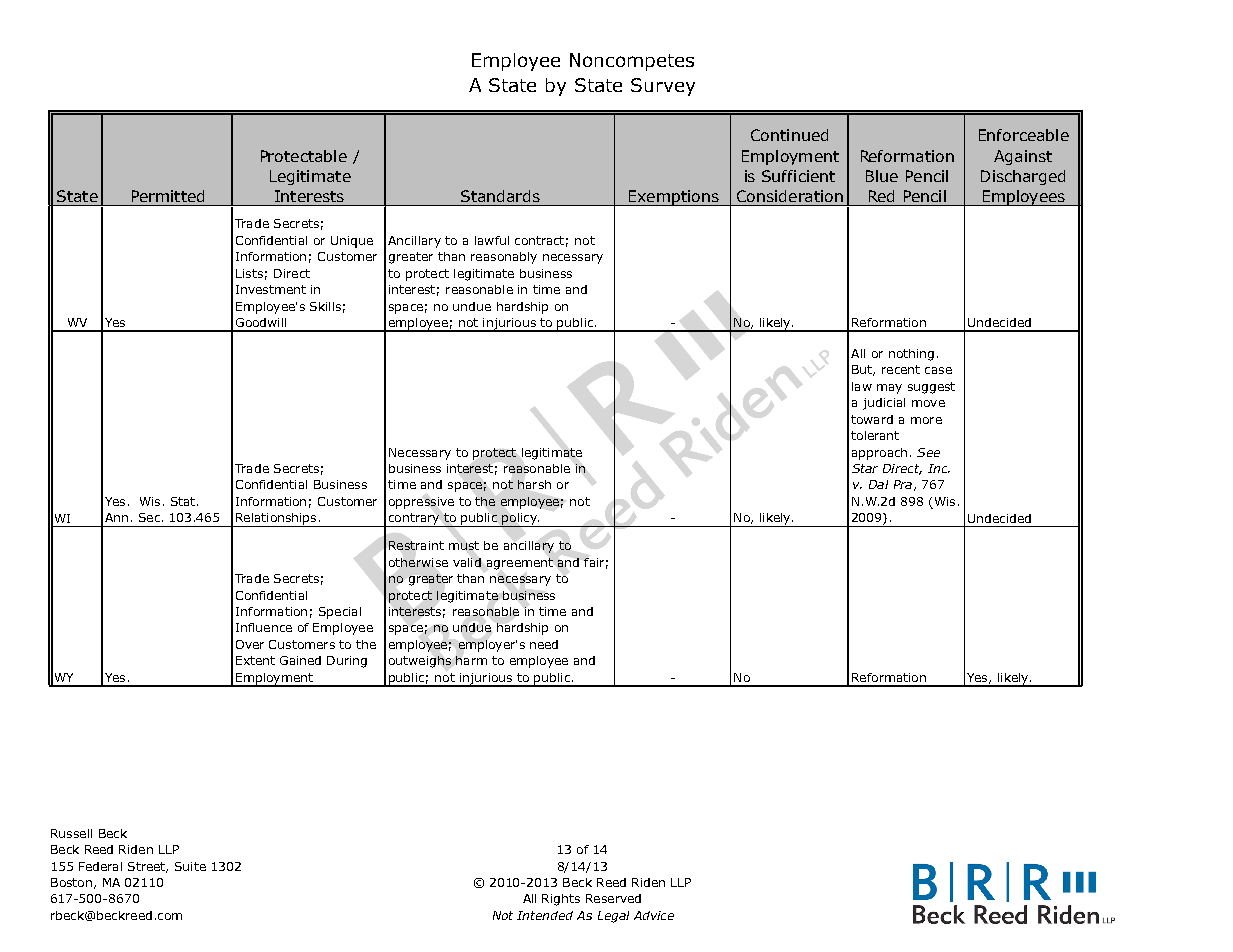 This image has width=1233, height=952. Describe the element at coordinates (663, 87) in the image. I see `Survey` at that location.
